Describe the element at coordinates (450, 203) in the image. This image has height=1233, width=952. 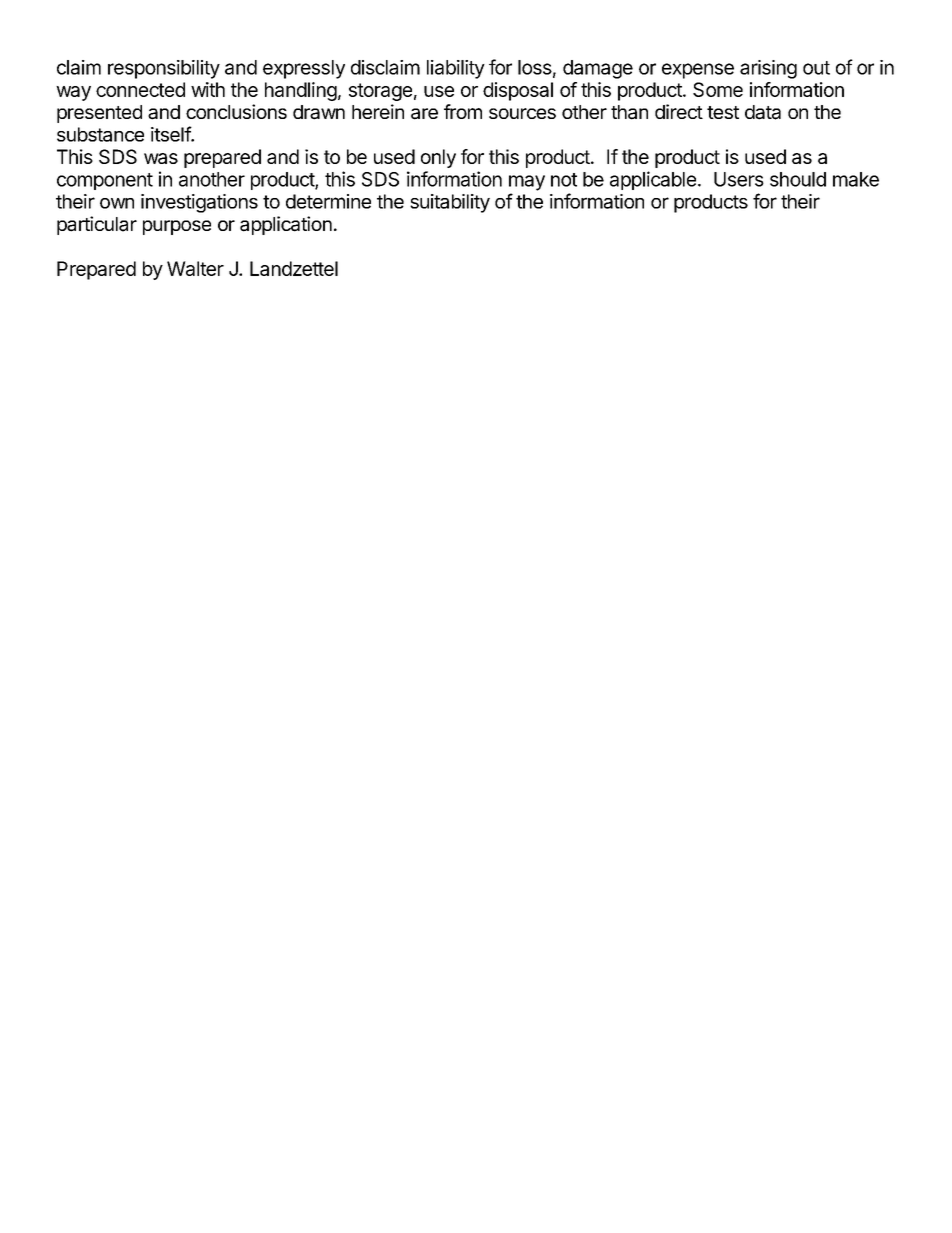
I see `suitability` at that location.
